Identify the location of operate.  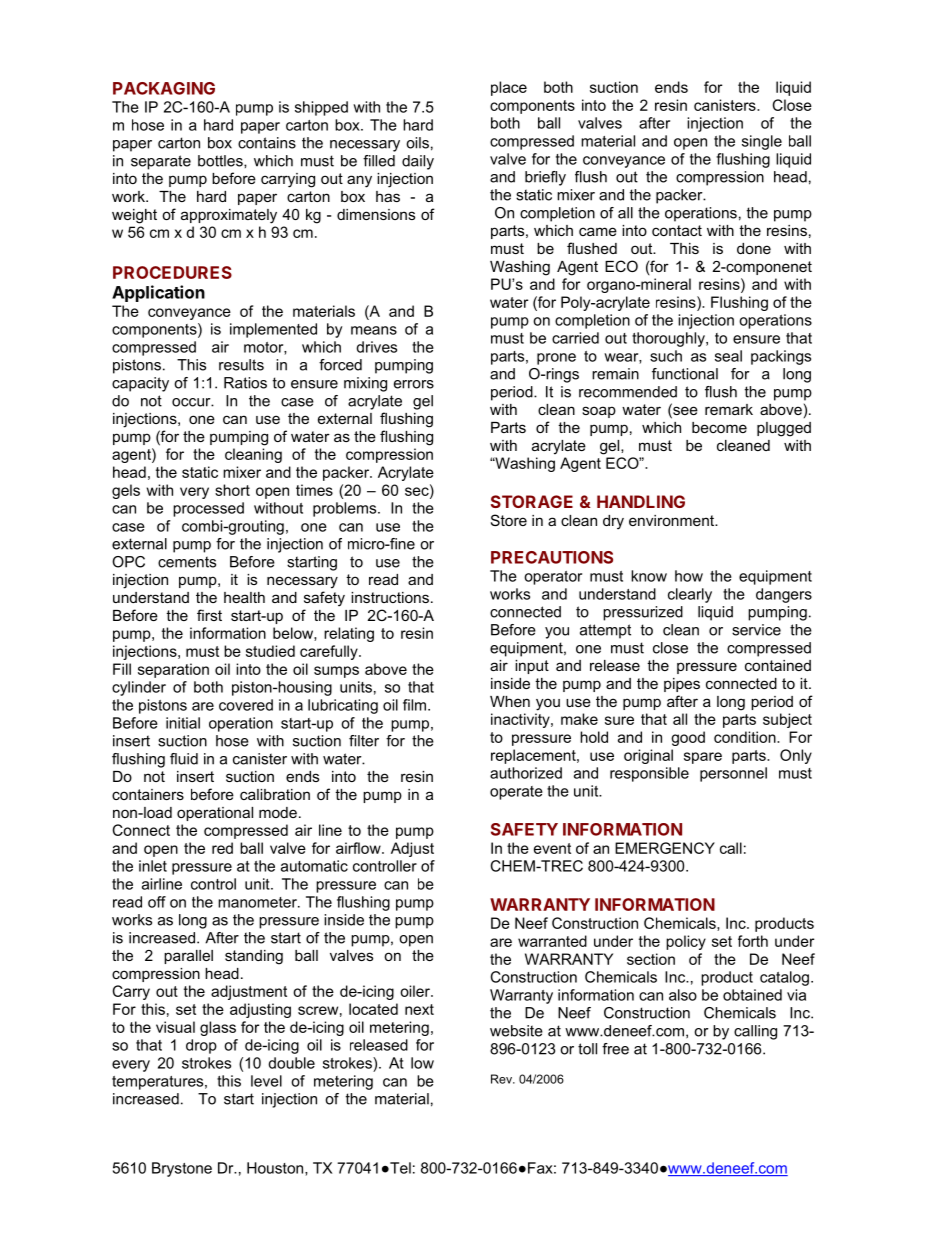
(516, 793).
